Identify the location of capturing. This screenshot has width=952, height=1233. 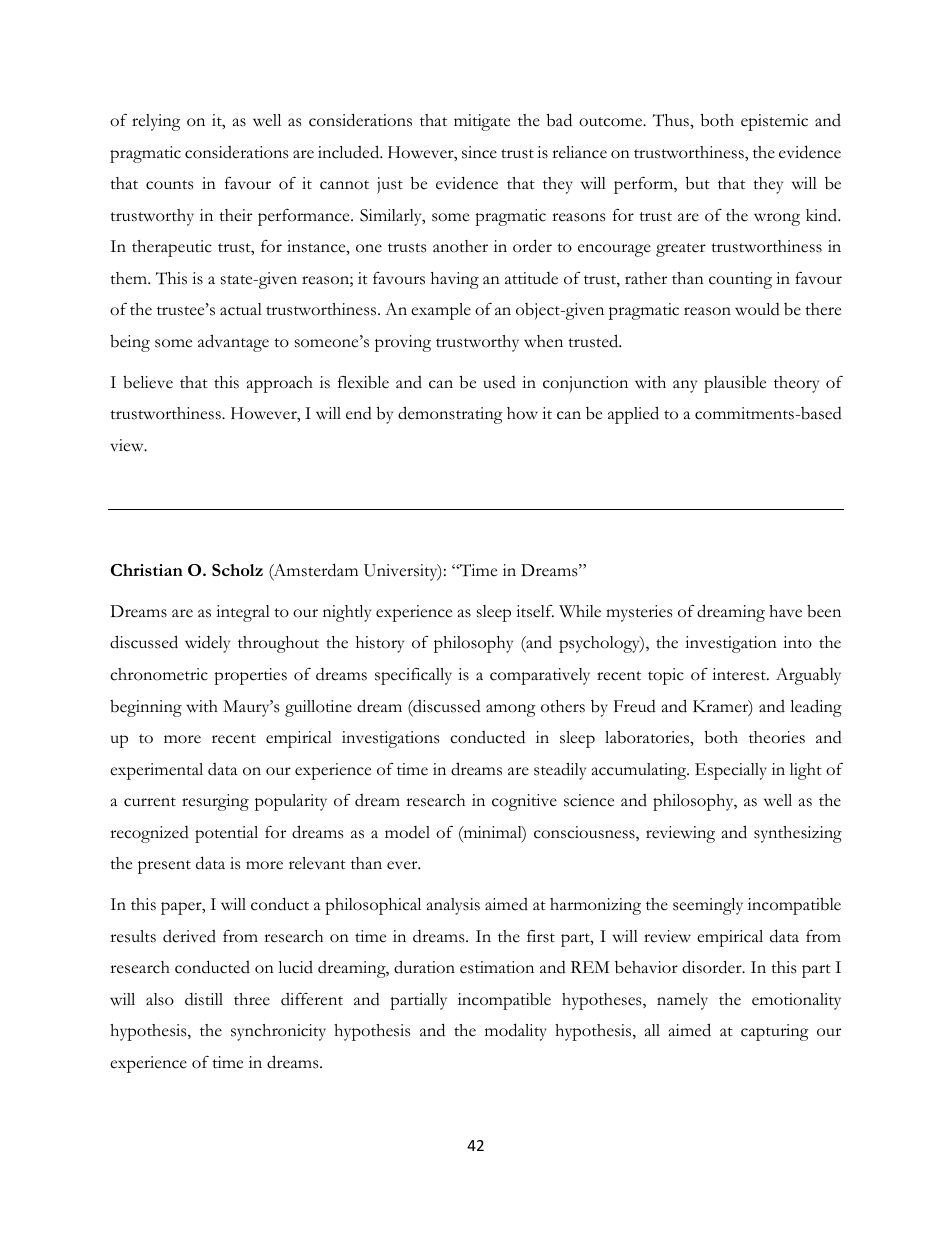
(775, 1032).
